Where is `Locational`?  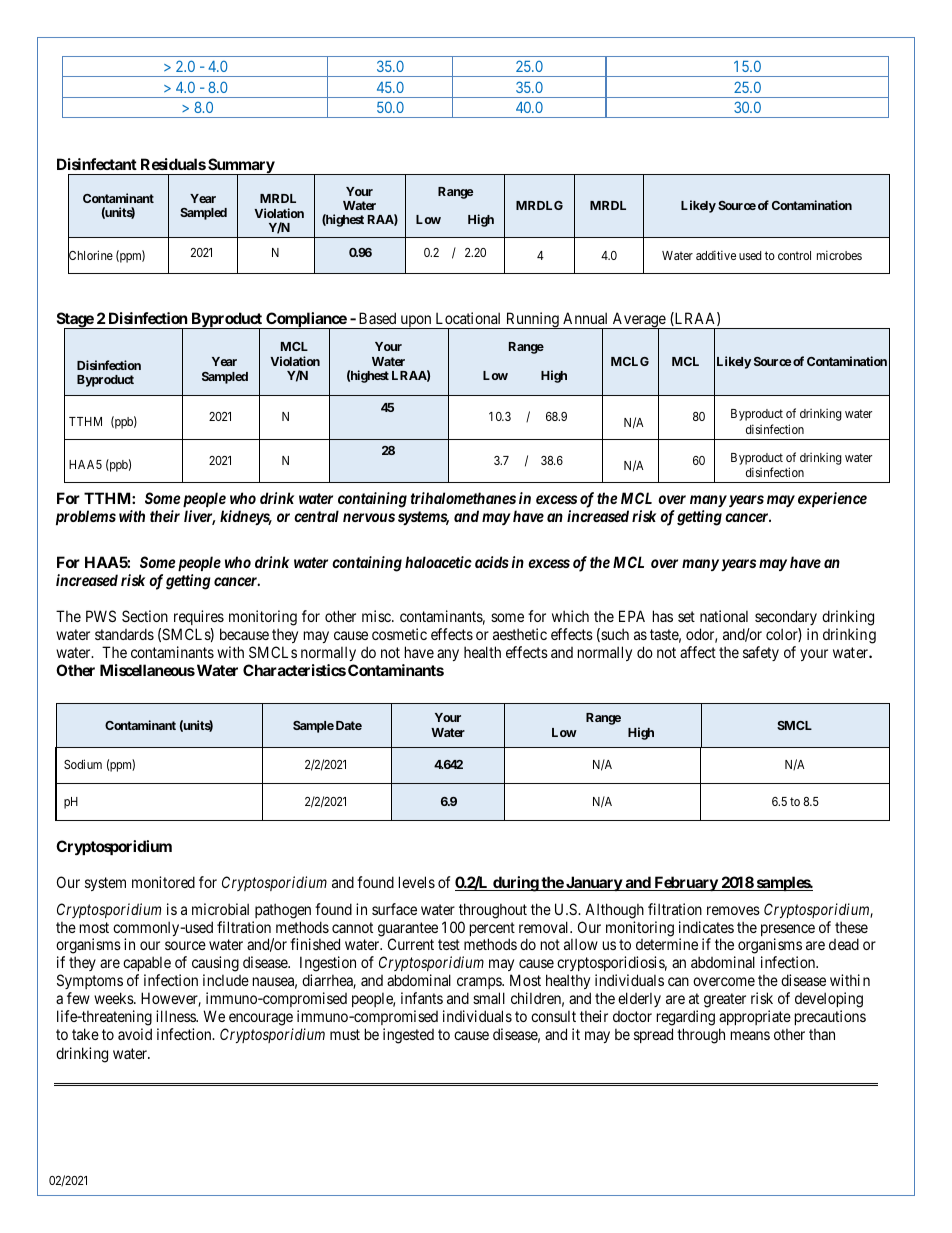 Locational is located at coordinates (468, 318).
